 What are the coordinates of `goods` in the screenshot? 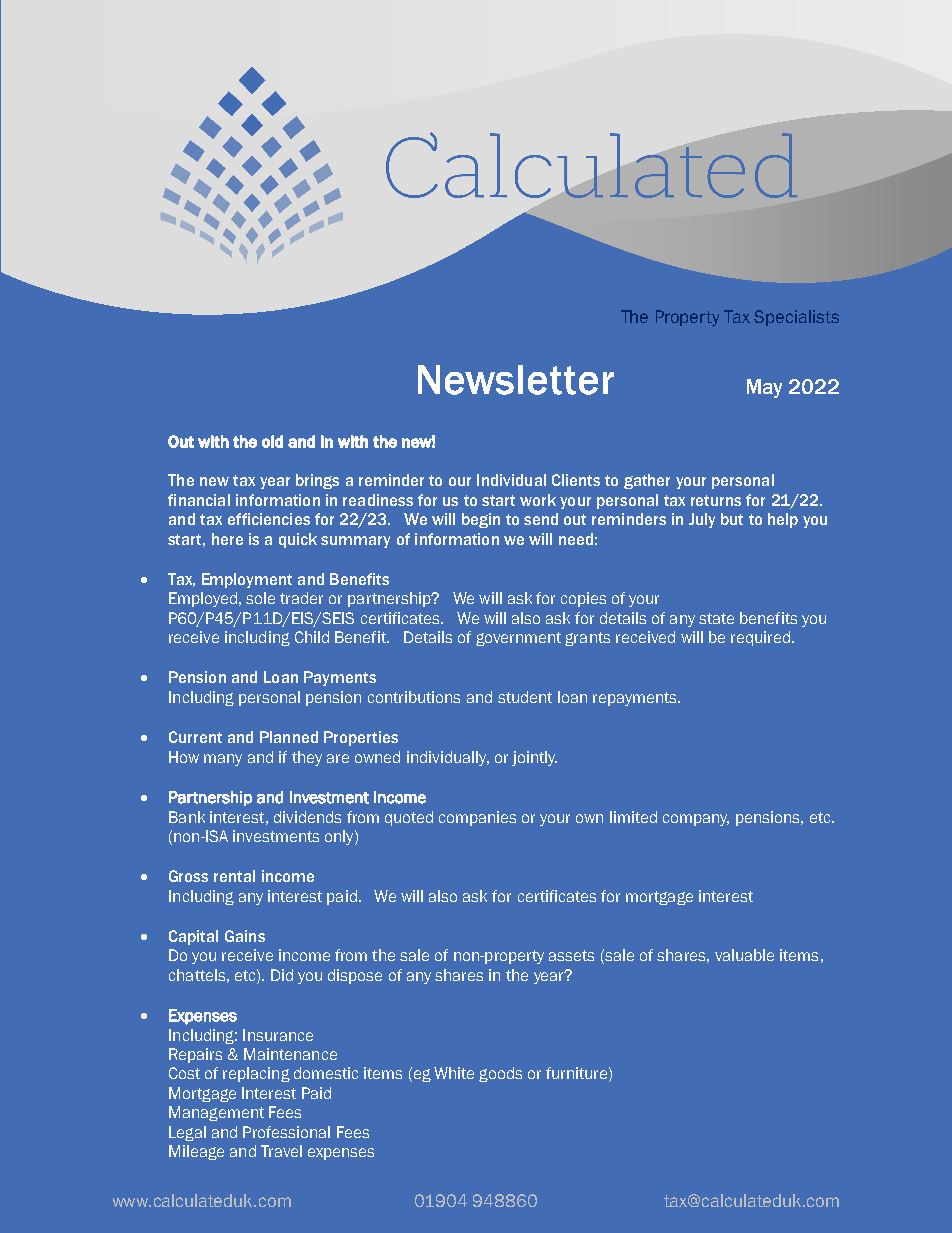 It's located at (500, 1074).
